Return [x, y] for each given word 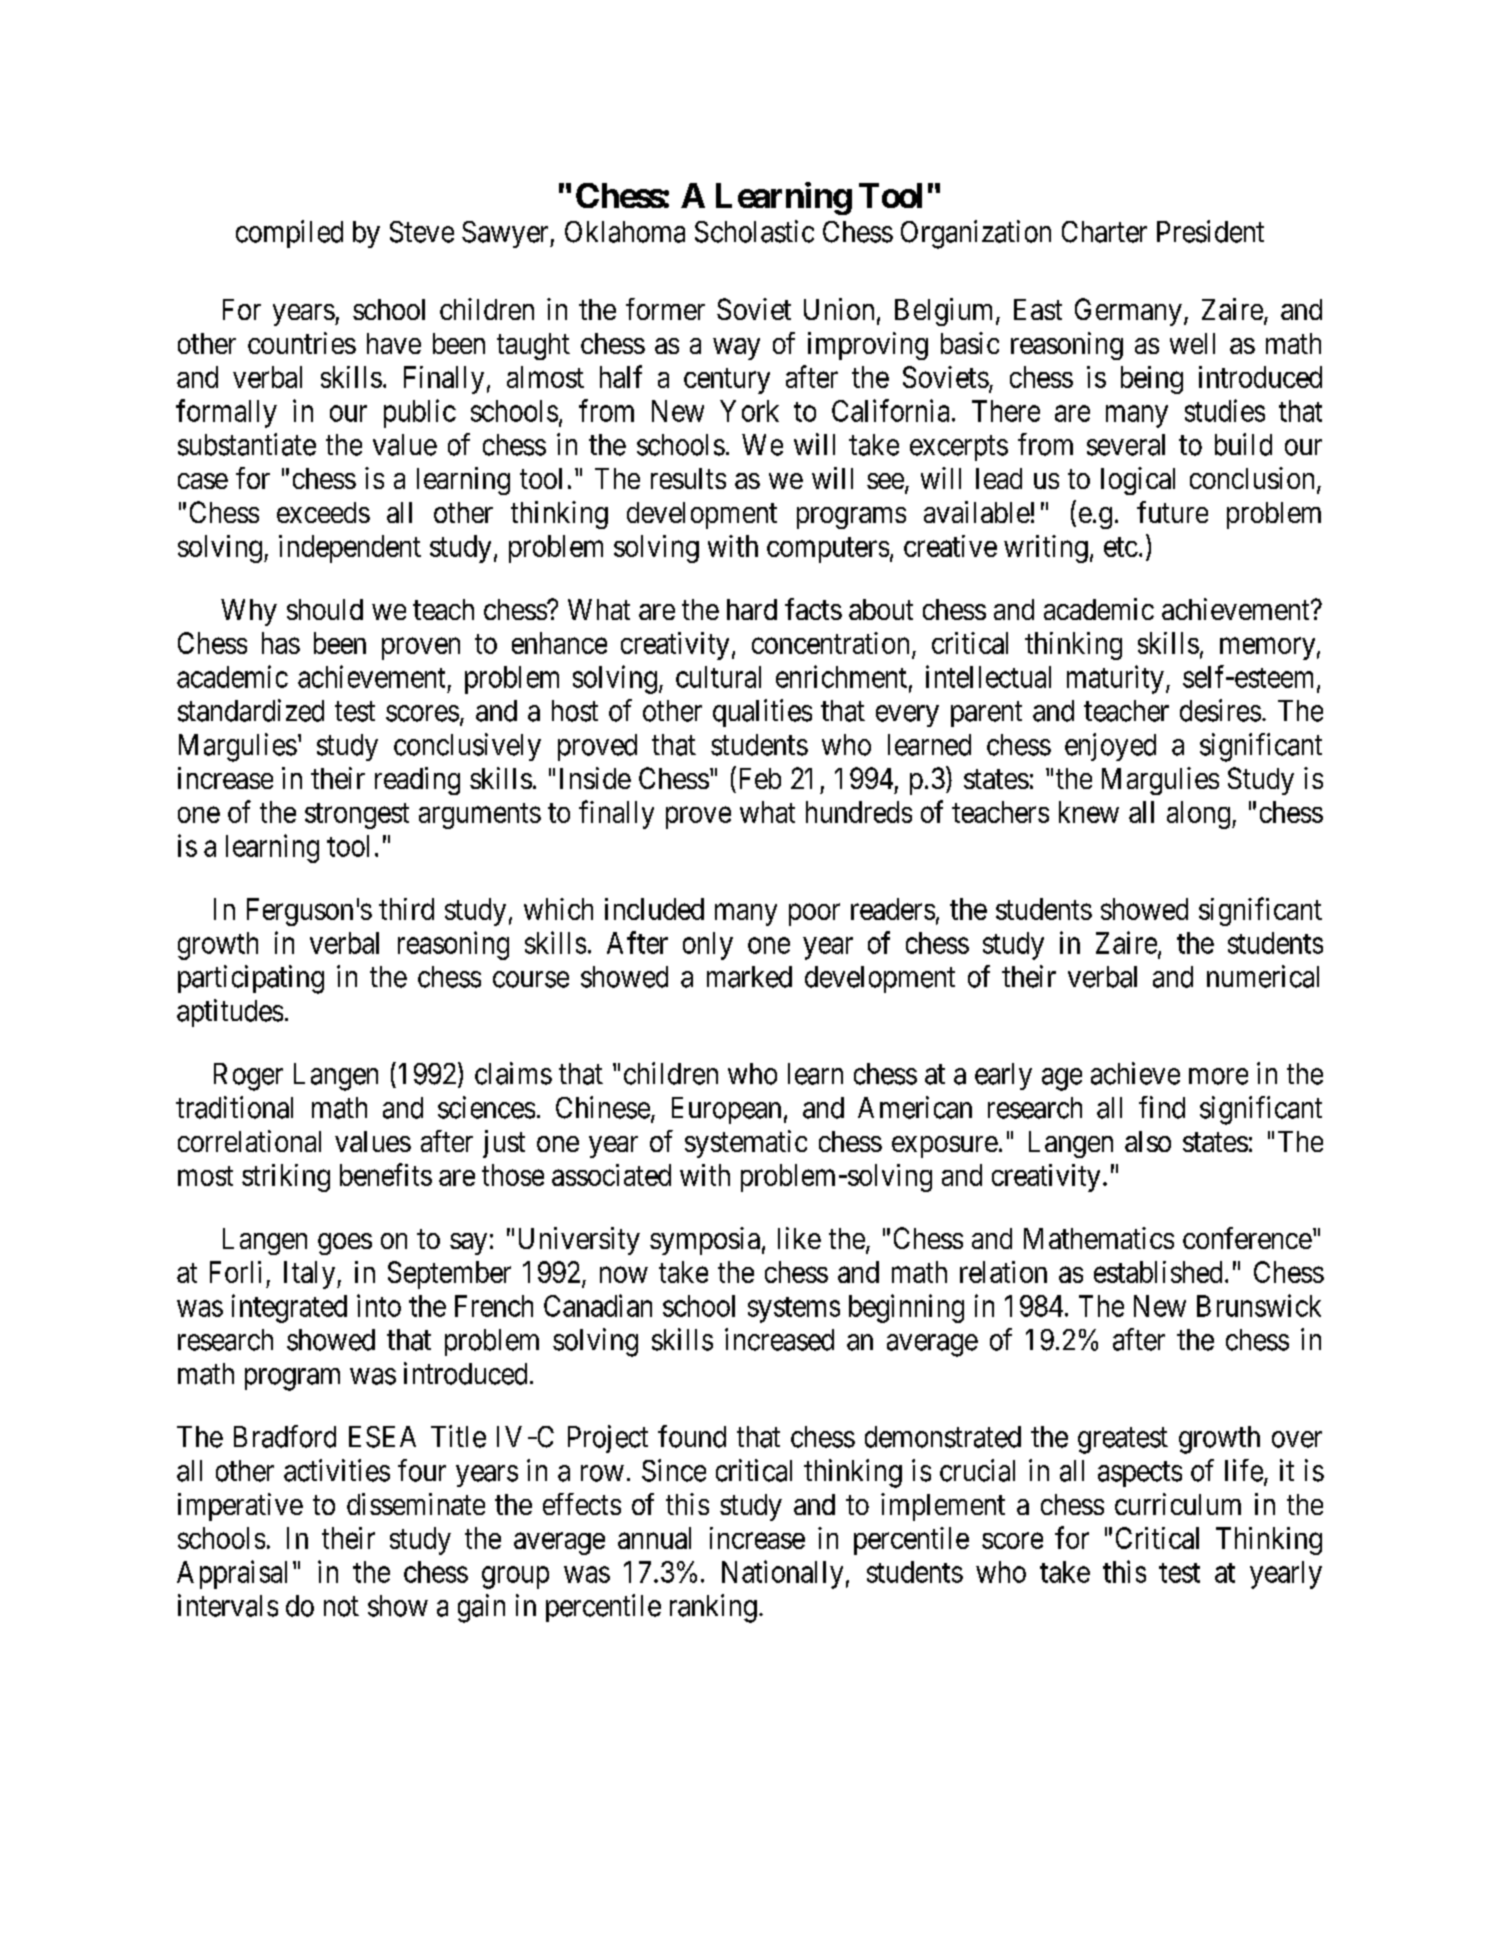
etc [1121, 547]
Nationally [782, 1574]
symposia [705, 1241]
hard [752, 609]
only [708, 946]
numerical [1263, 976]
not [341, 1607]
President [1210, 231]
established [1158, 1272]
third [406, 909]
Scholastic [754, 231]
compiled [289, 234]
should [325, 609]
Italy [311, 1275]
